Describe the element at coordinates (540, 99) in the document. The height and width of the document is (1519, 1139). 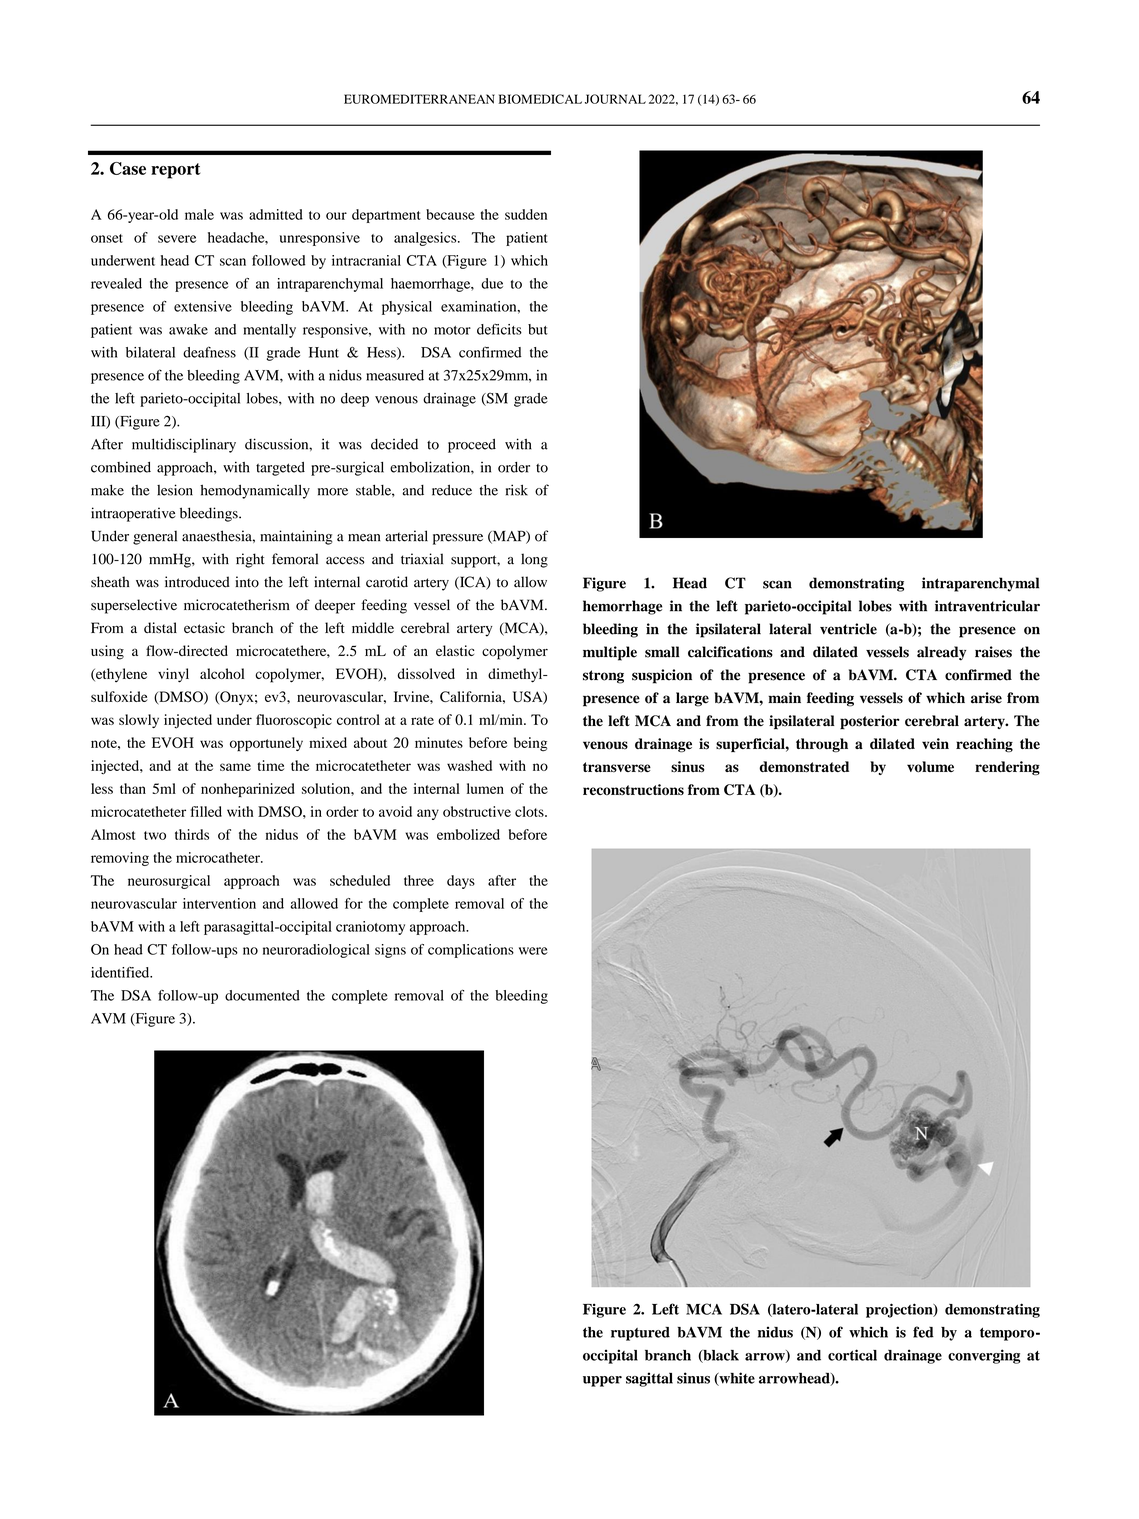
I see `BIOMEDICAL` at that location.
